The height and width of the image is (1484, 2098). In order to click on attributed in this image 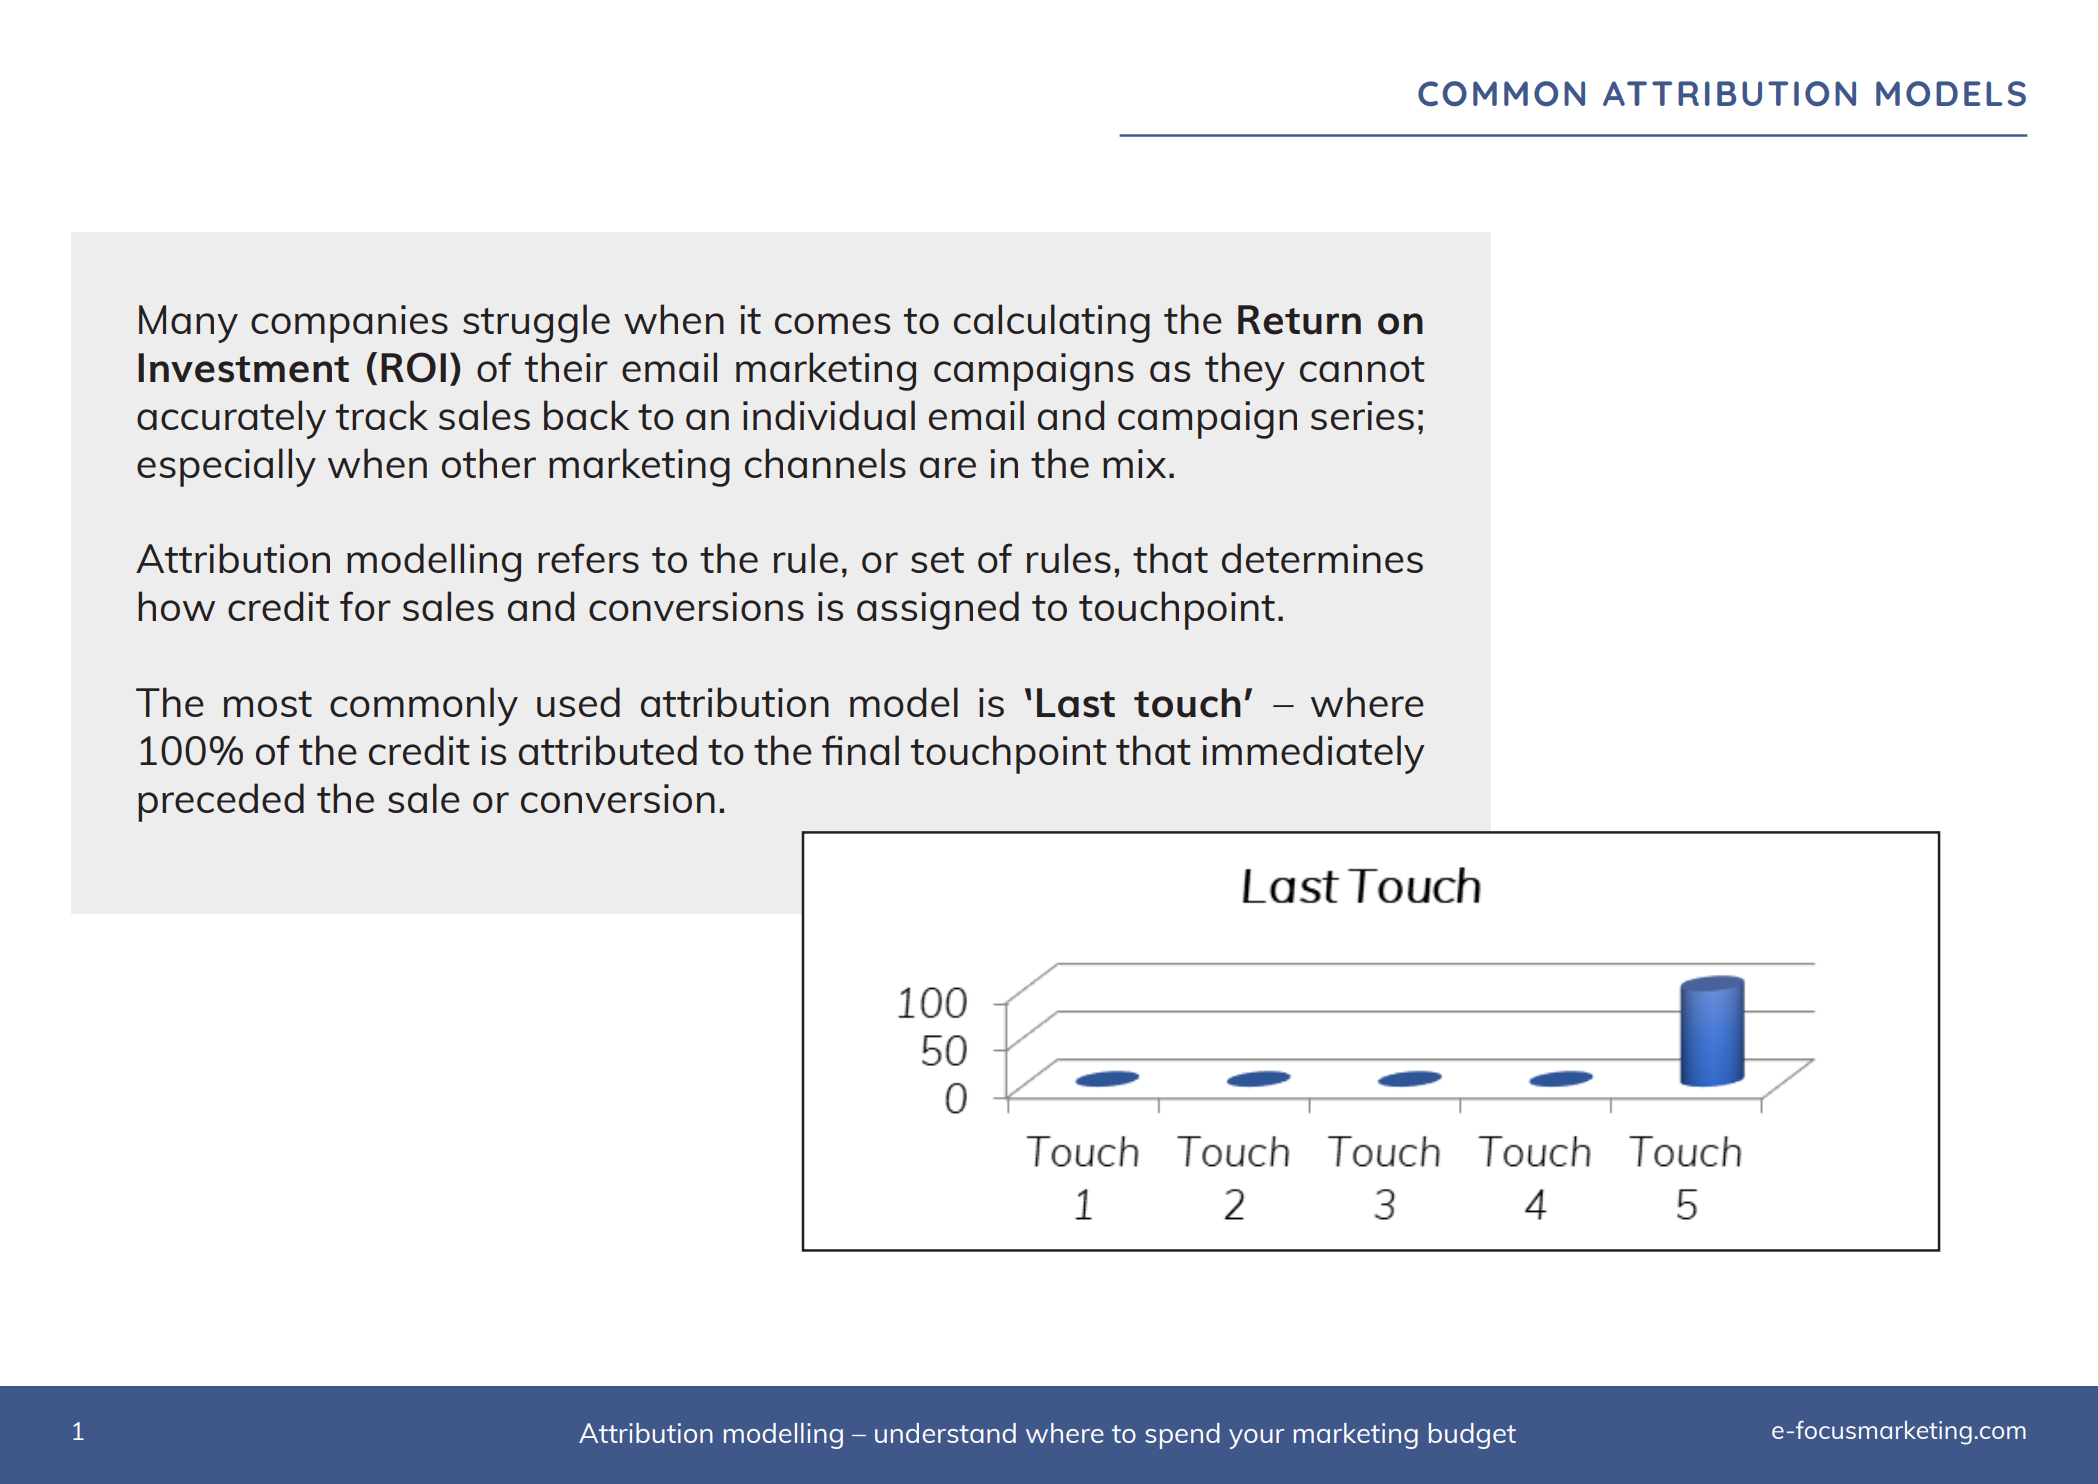, I will do `click(608, 750)`.
